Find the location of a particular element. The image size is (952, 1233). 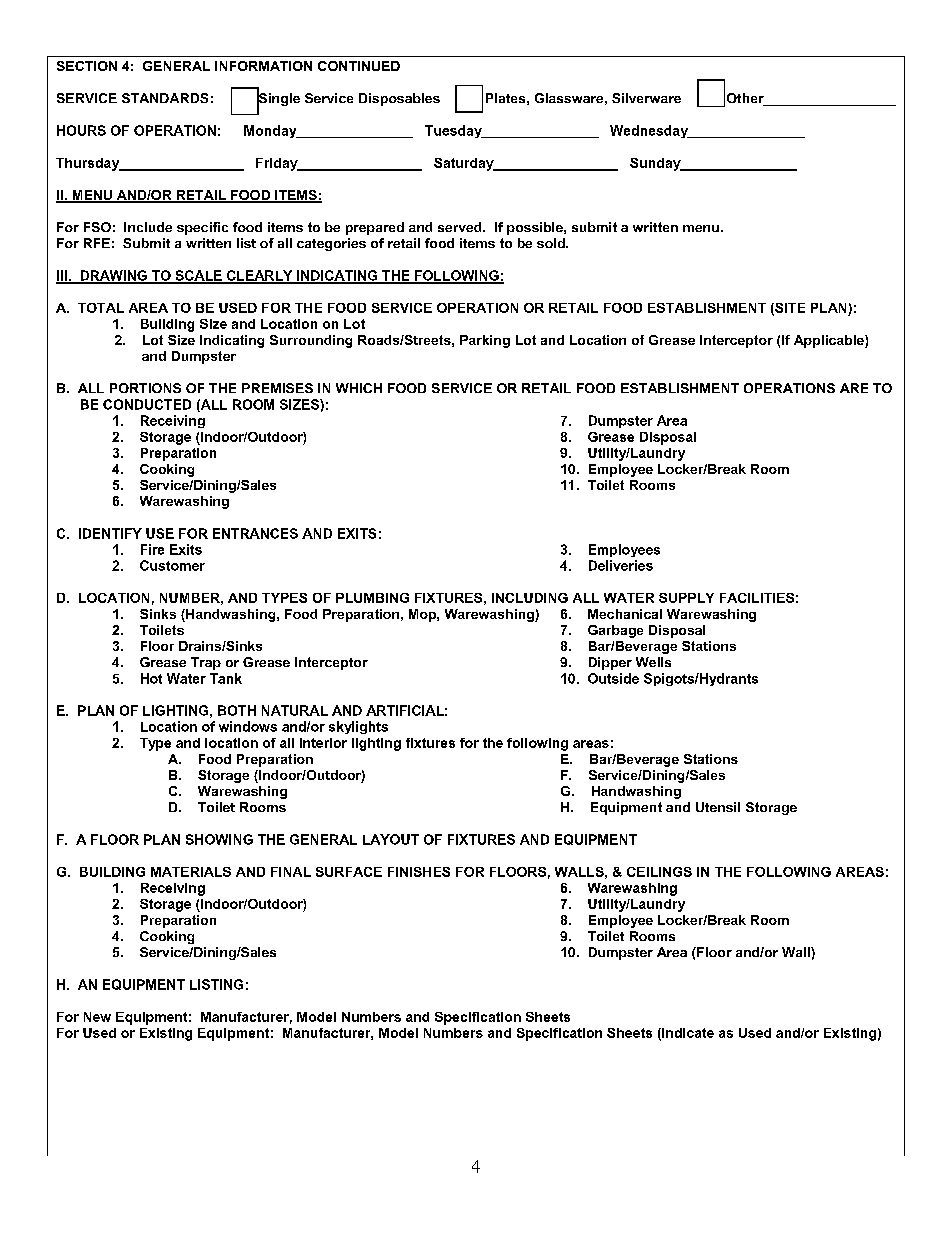

Indicate is located at coordinates (687, 1034).
